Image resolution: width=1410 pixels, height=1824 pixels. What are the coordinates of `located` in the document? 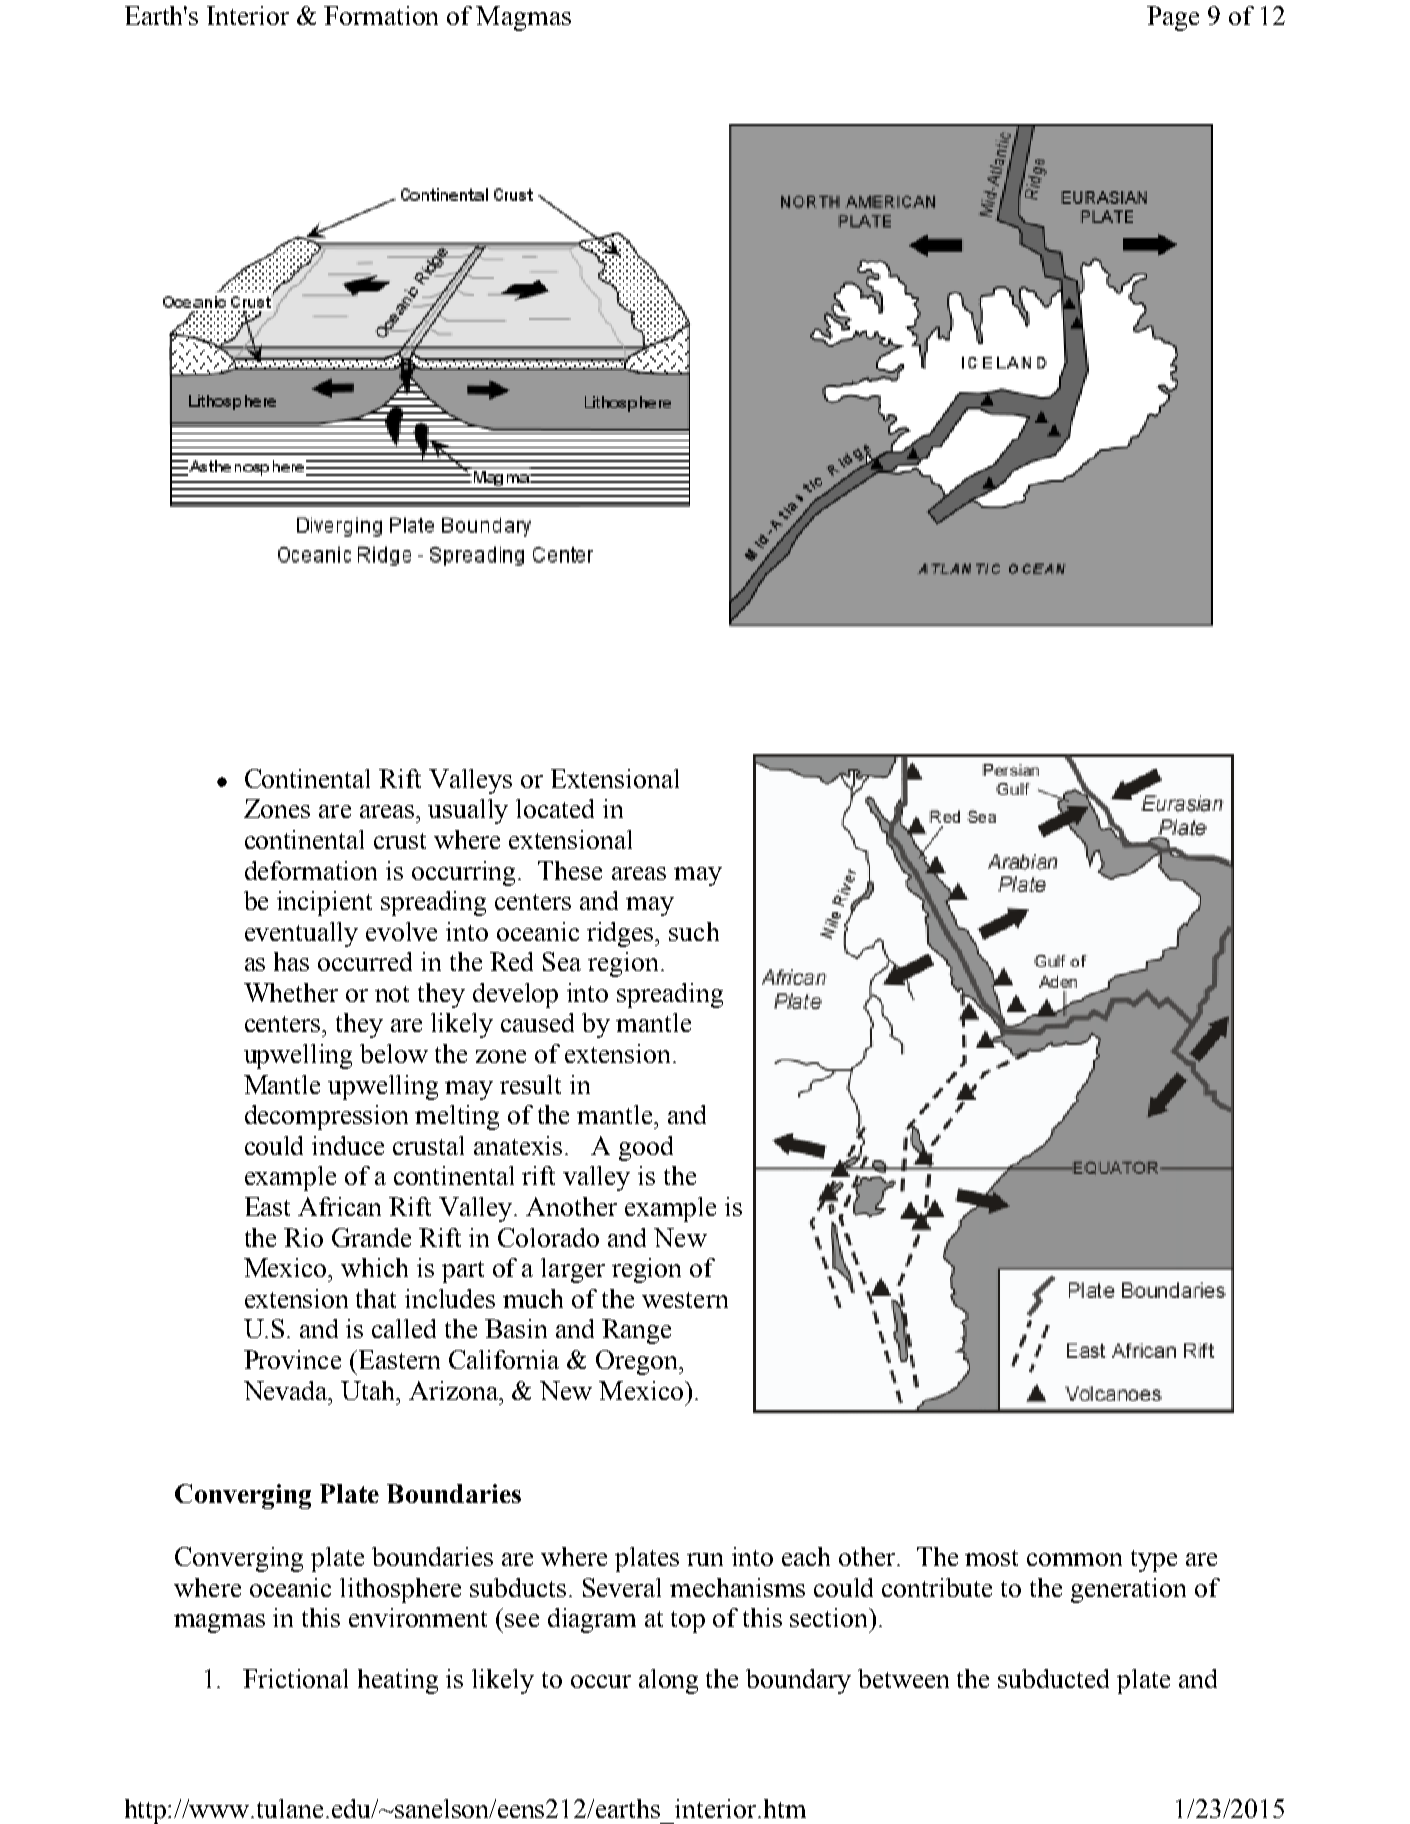 It's located at (555, 808).
